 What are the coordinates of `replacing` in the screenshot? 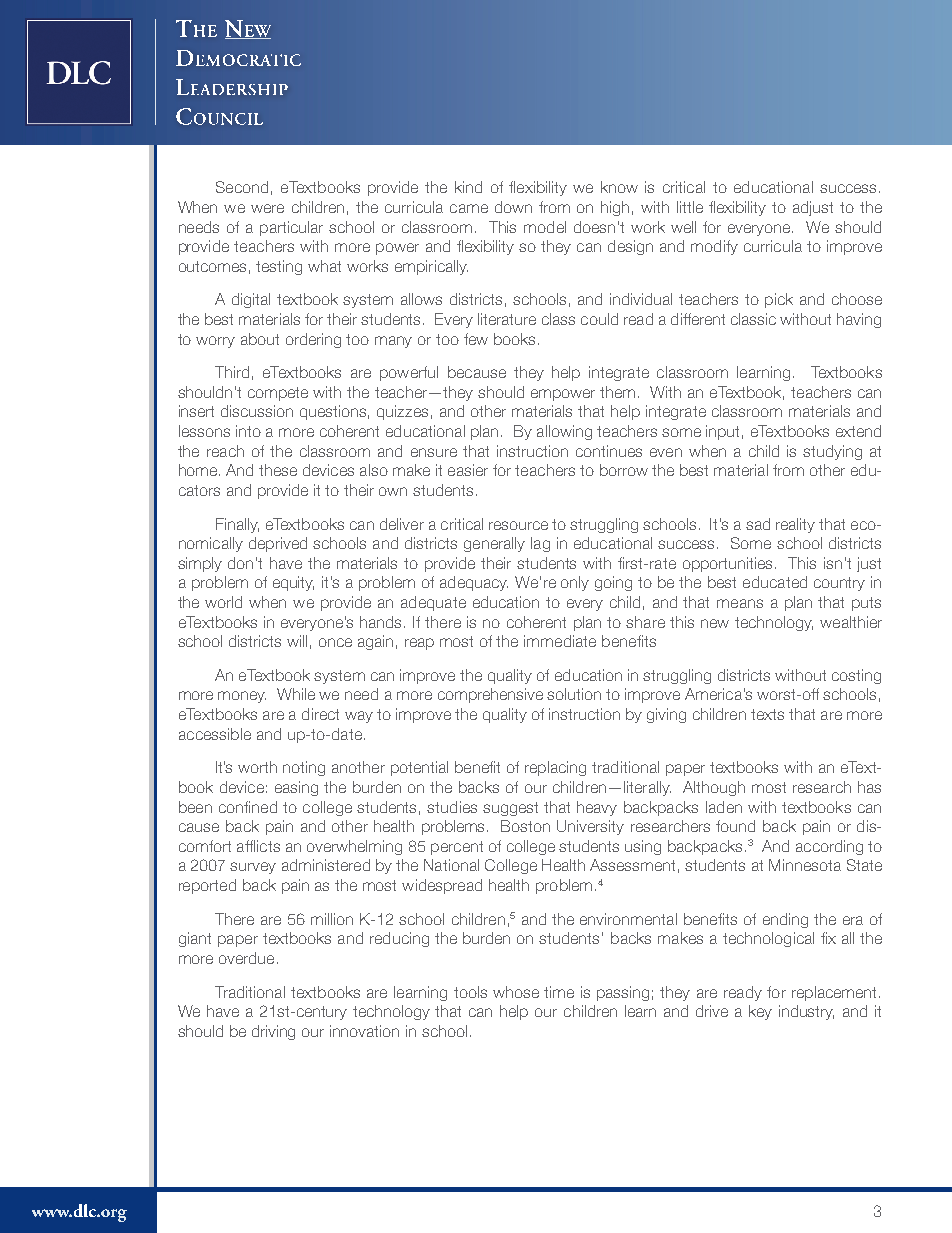 It's located at (555, 768).
